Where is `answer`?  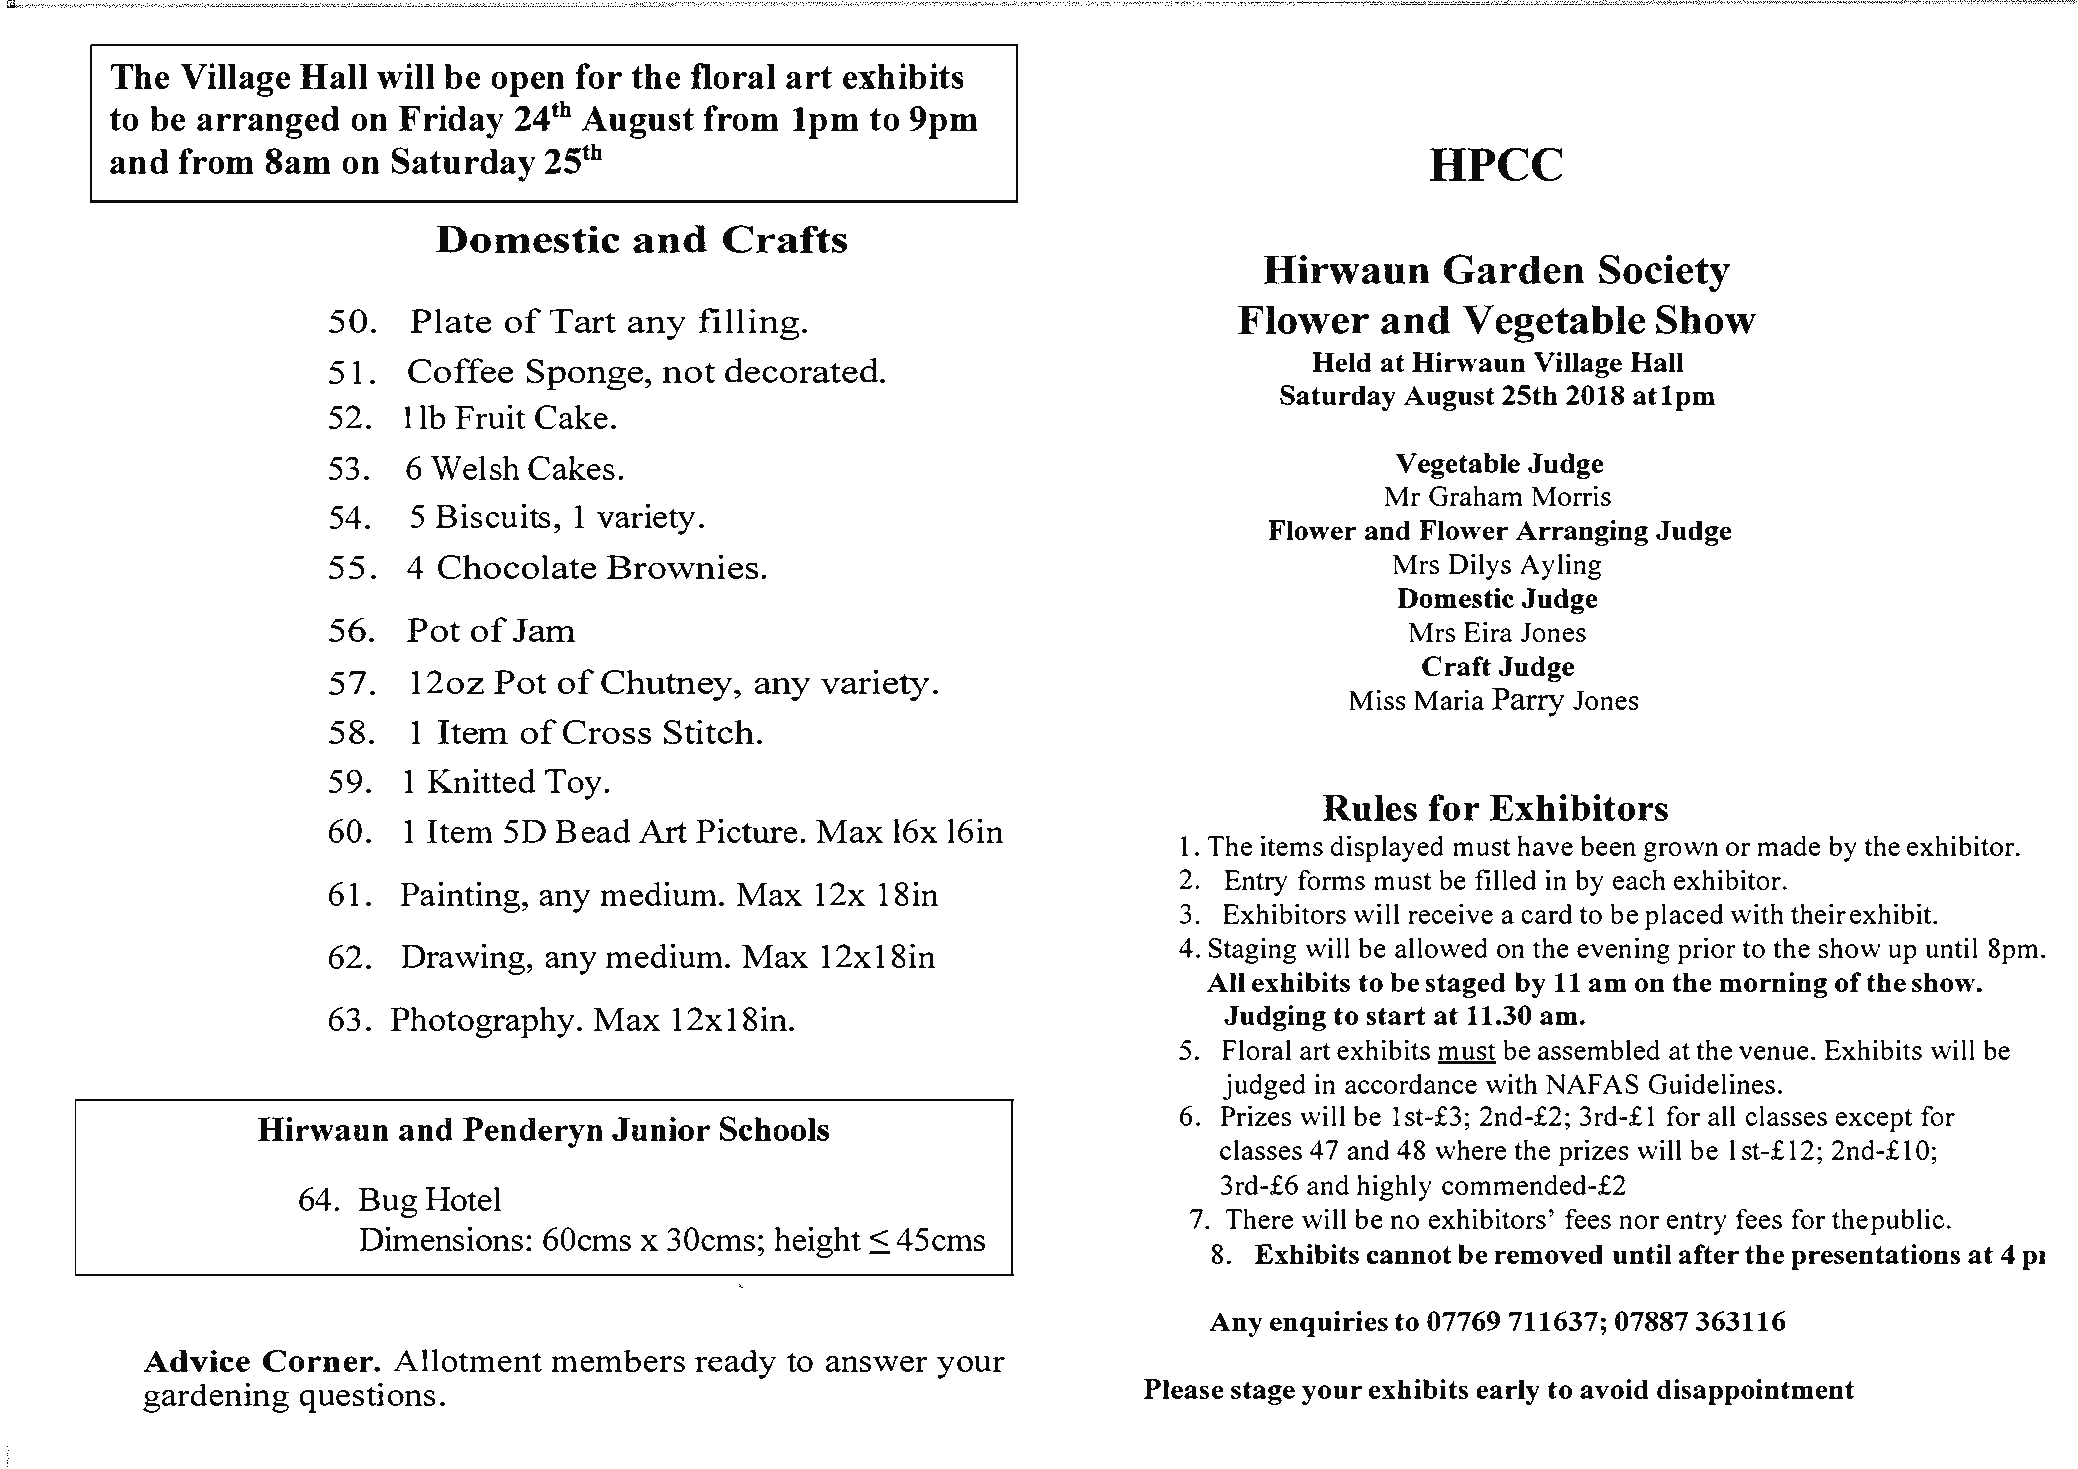 answer is located at coordinates (877, 1363).
